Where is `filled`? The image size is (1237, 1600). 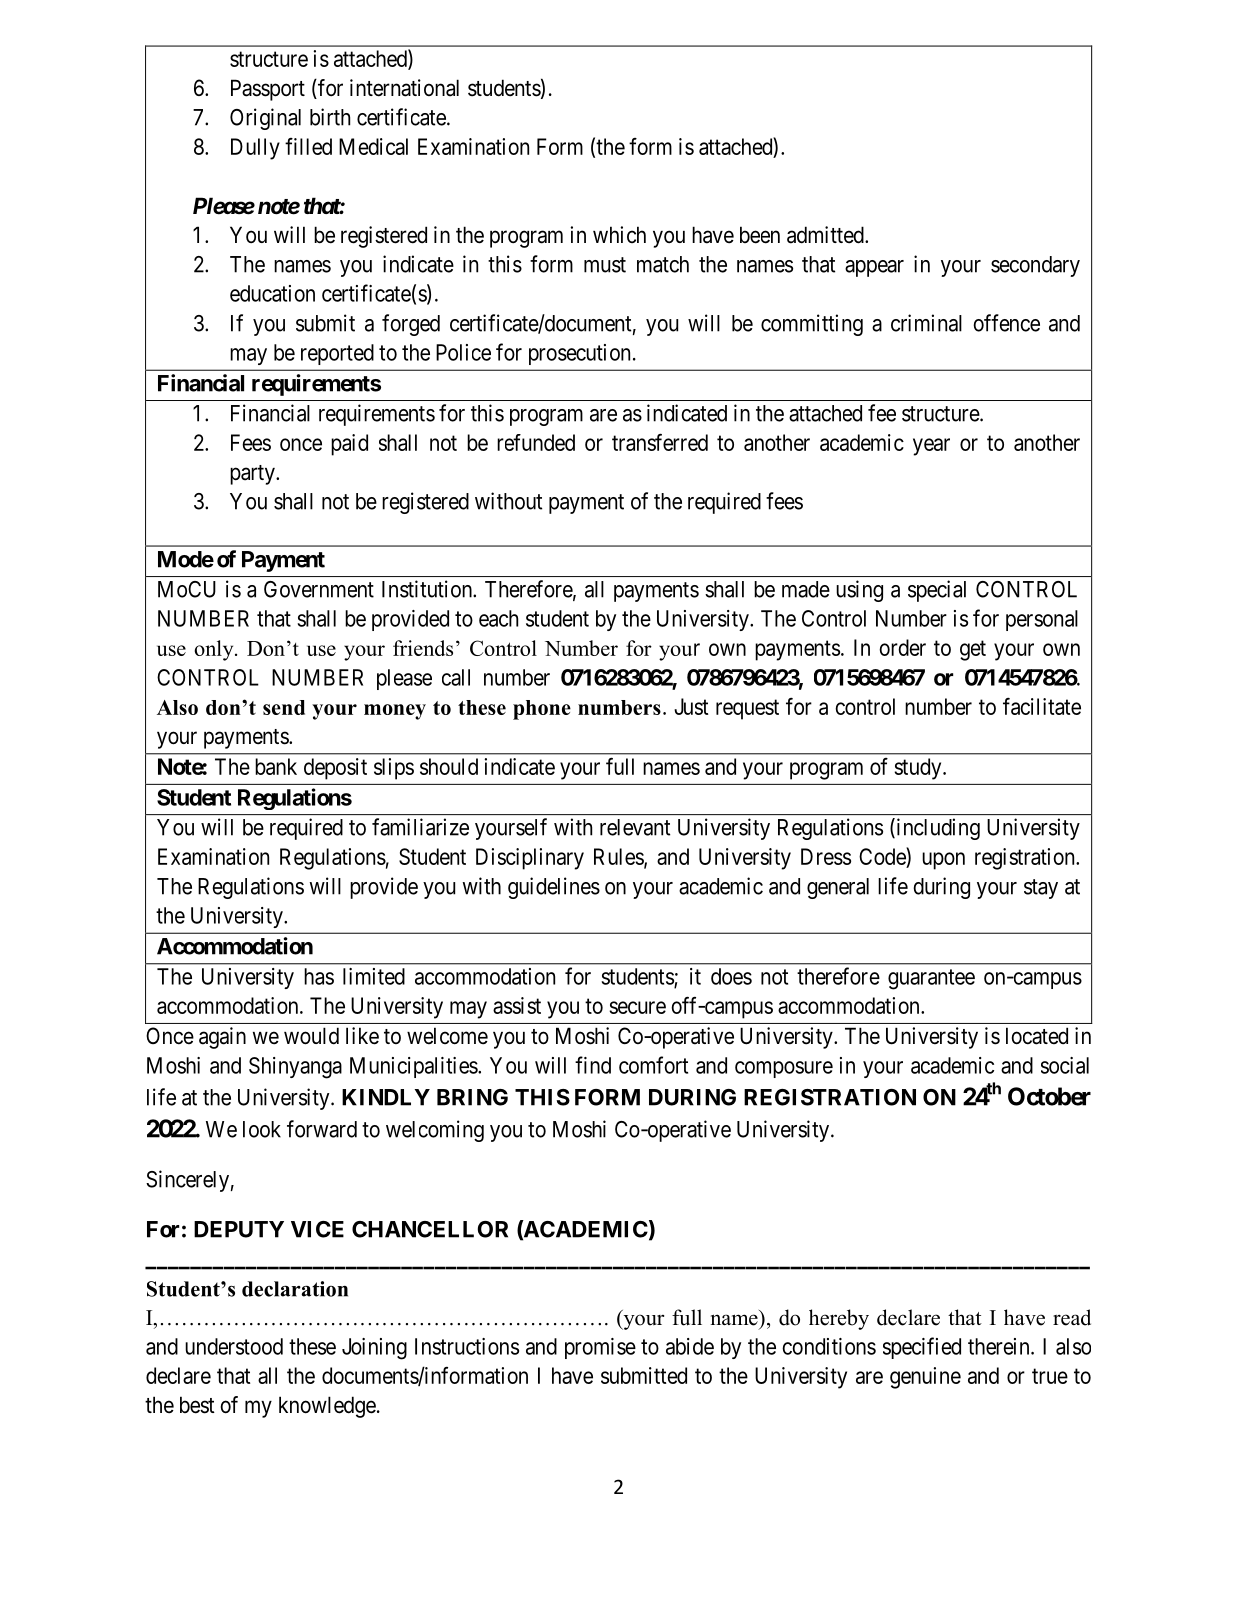 filled is located at coordinates (308, 146).
